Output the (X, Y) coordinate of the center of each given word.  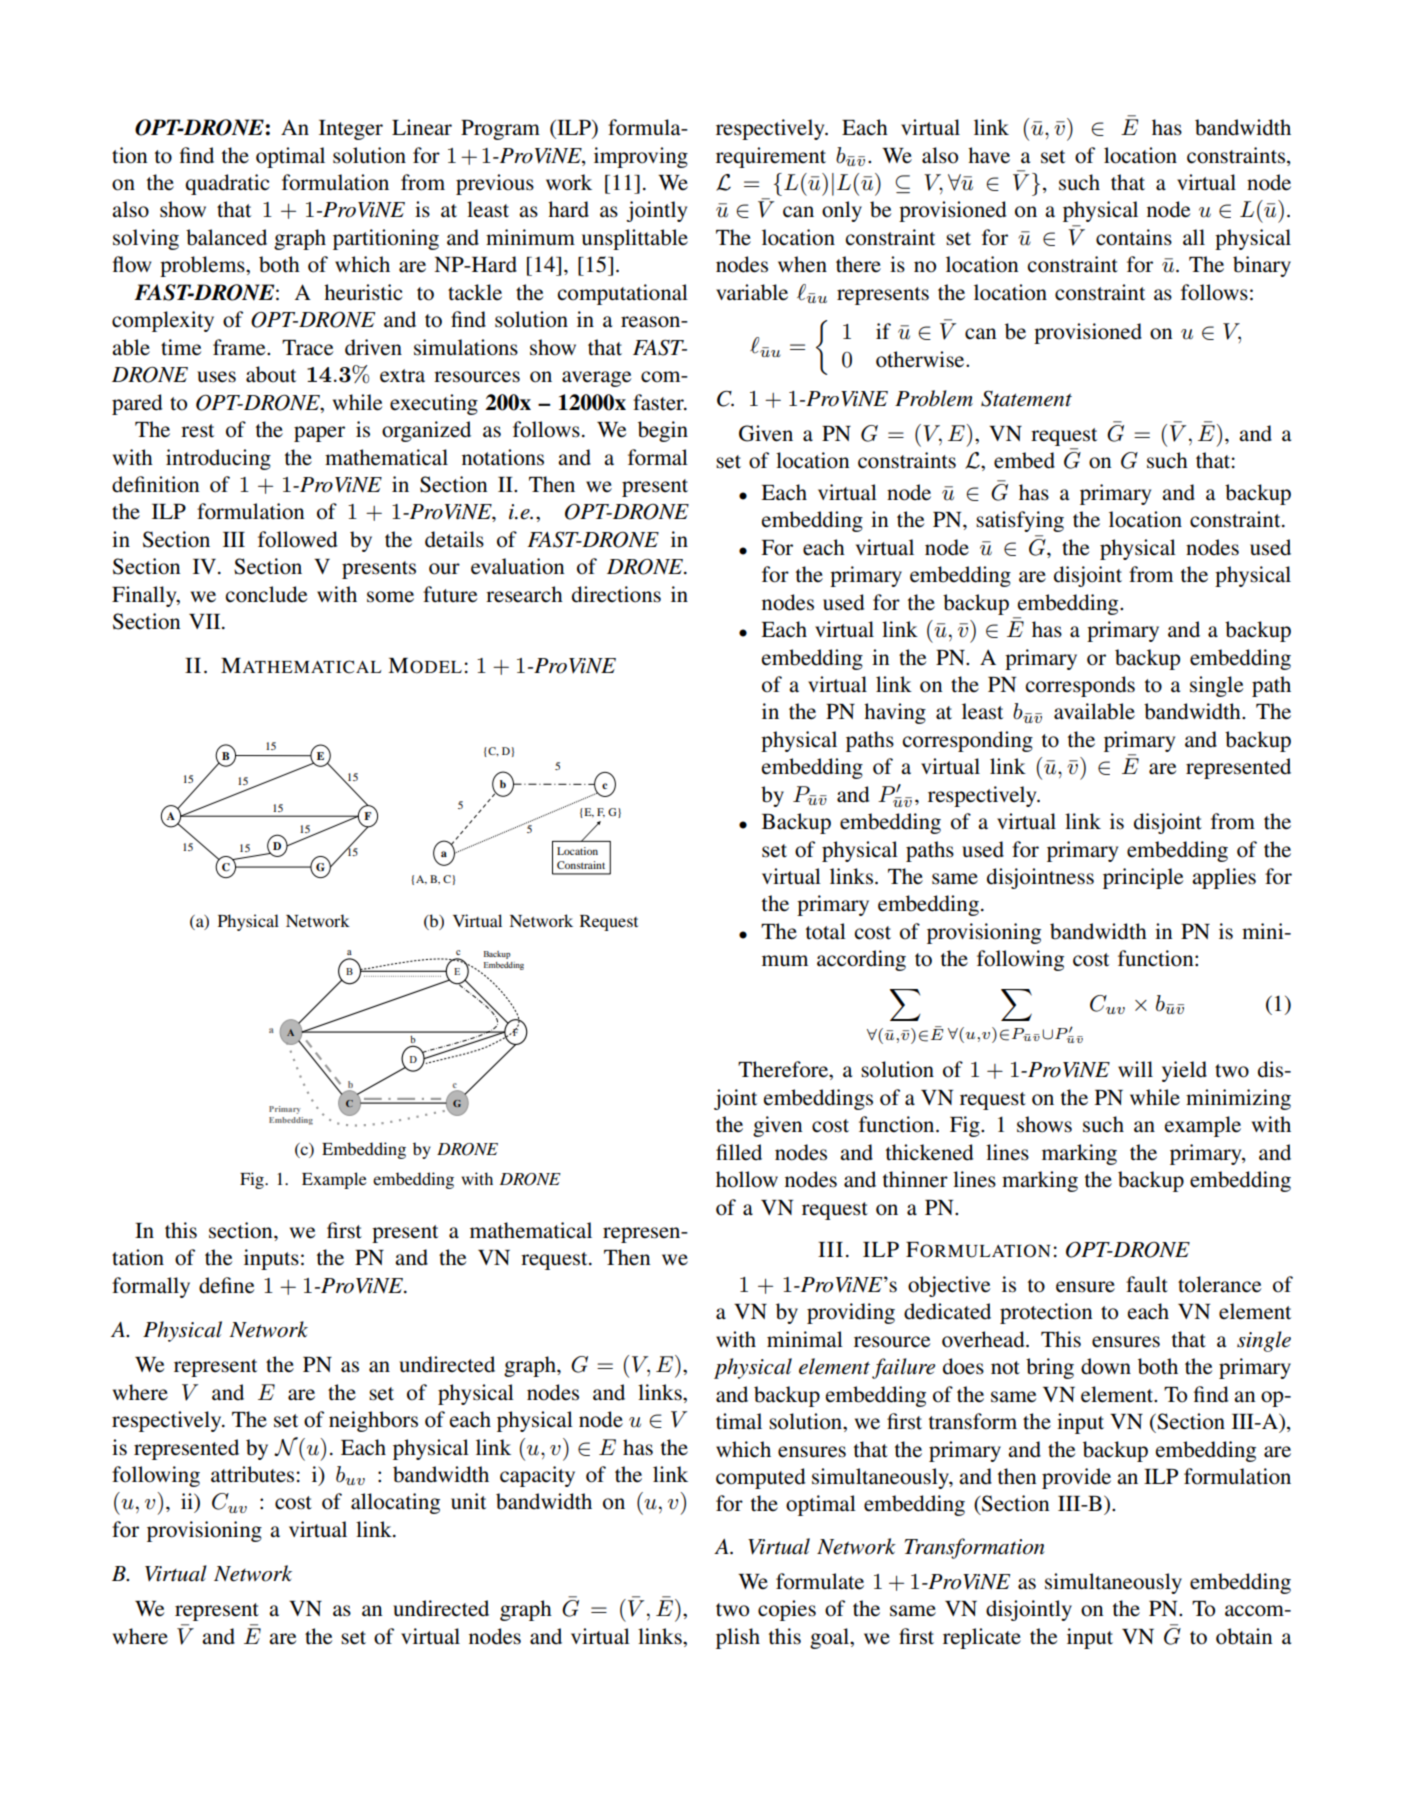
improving (641, 157)
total (826, 931)
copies (787, 1610)
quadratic (227, 184)
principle (1143, 878)
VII (206, 621)
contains (1134, 237)
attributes (252, 1474)
